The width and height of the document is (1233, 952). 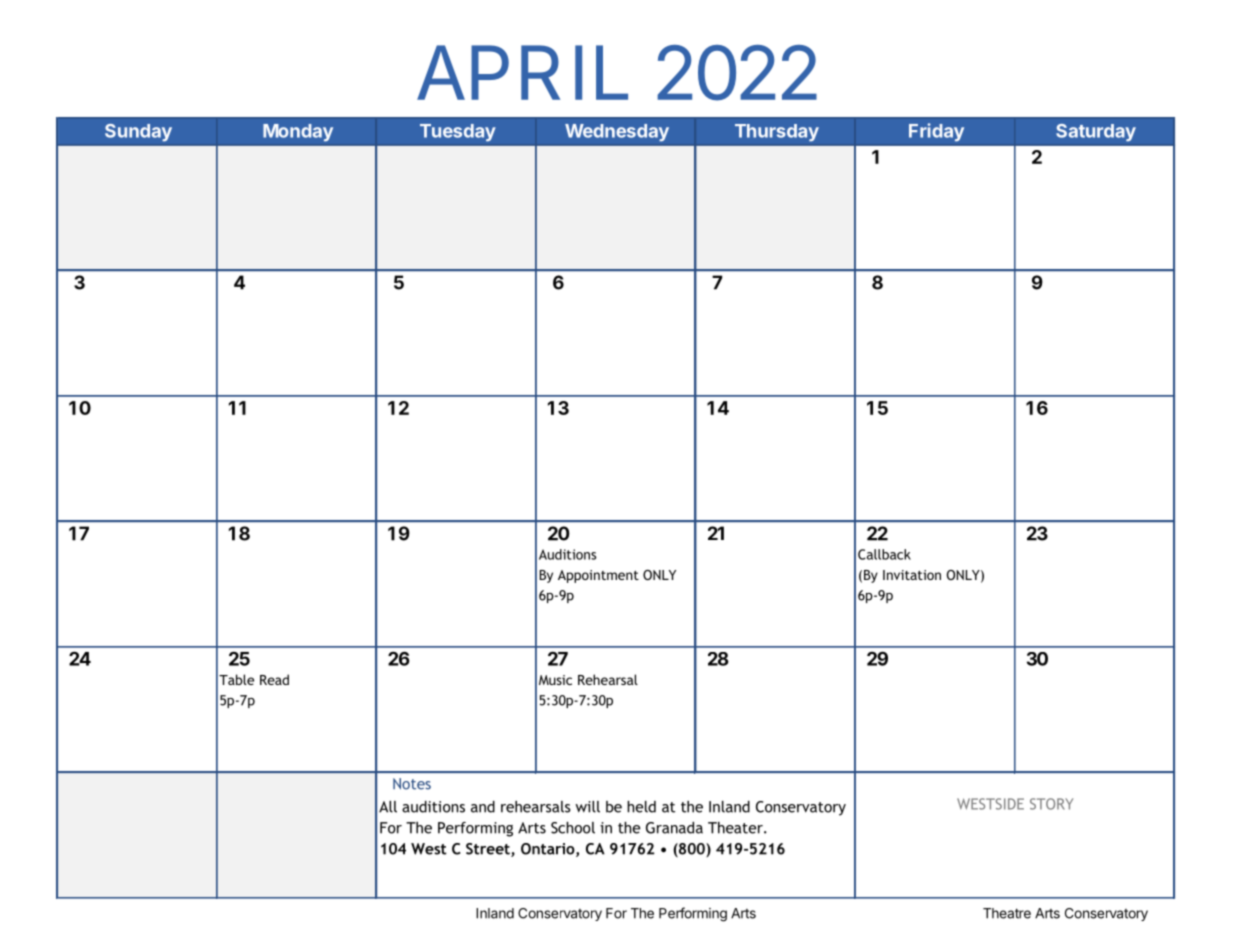 I want to click on Monday, so click(x=298, y=133).
